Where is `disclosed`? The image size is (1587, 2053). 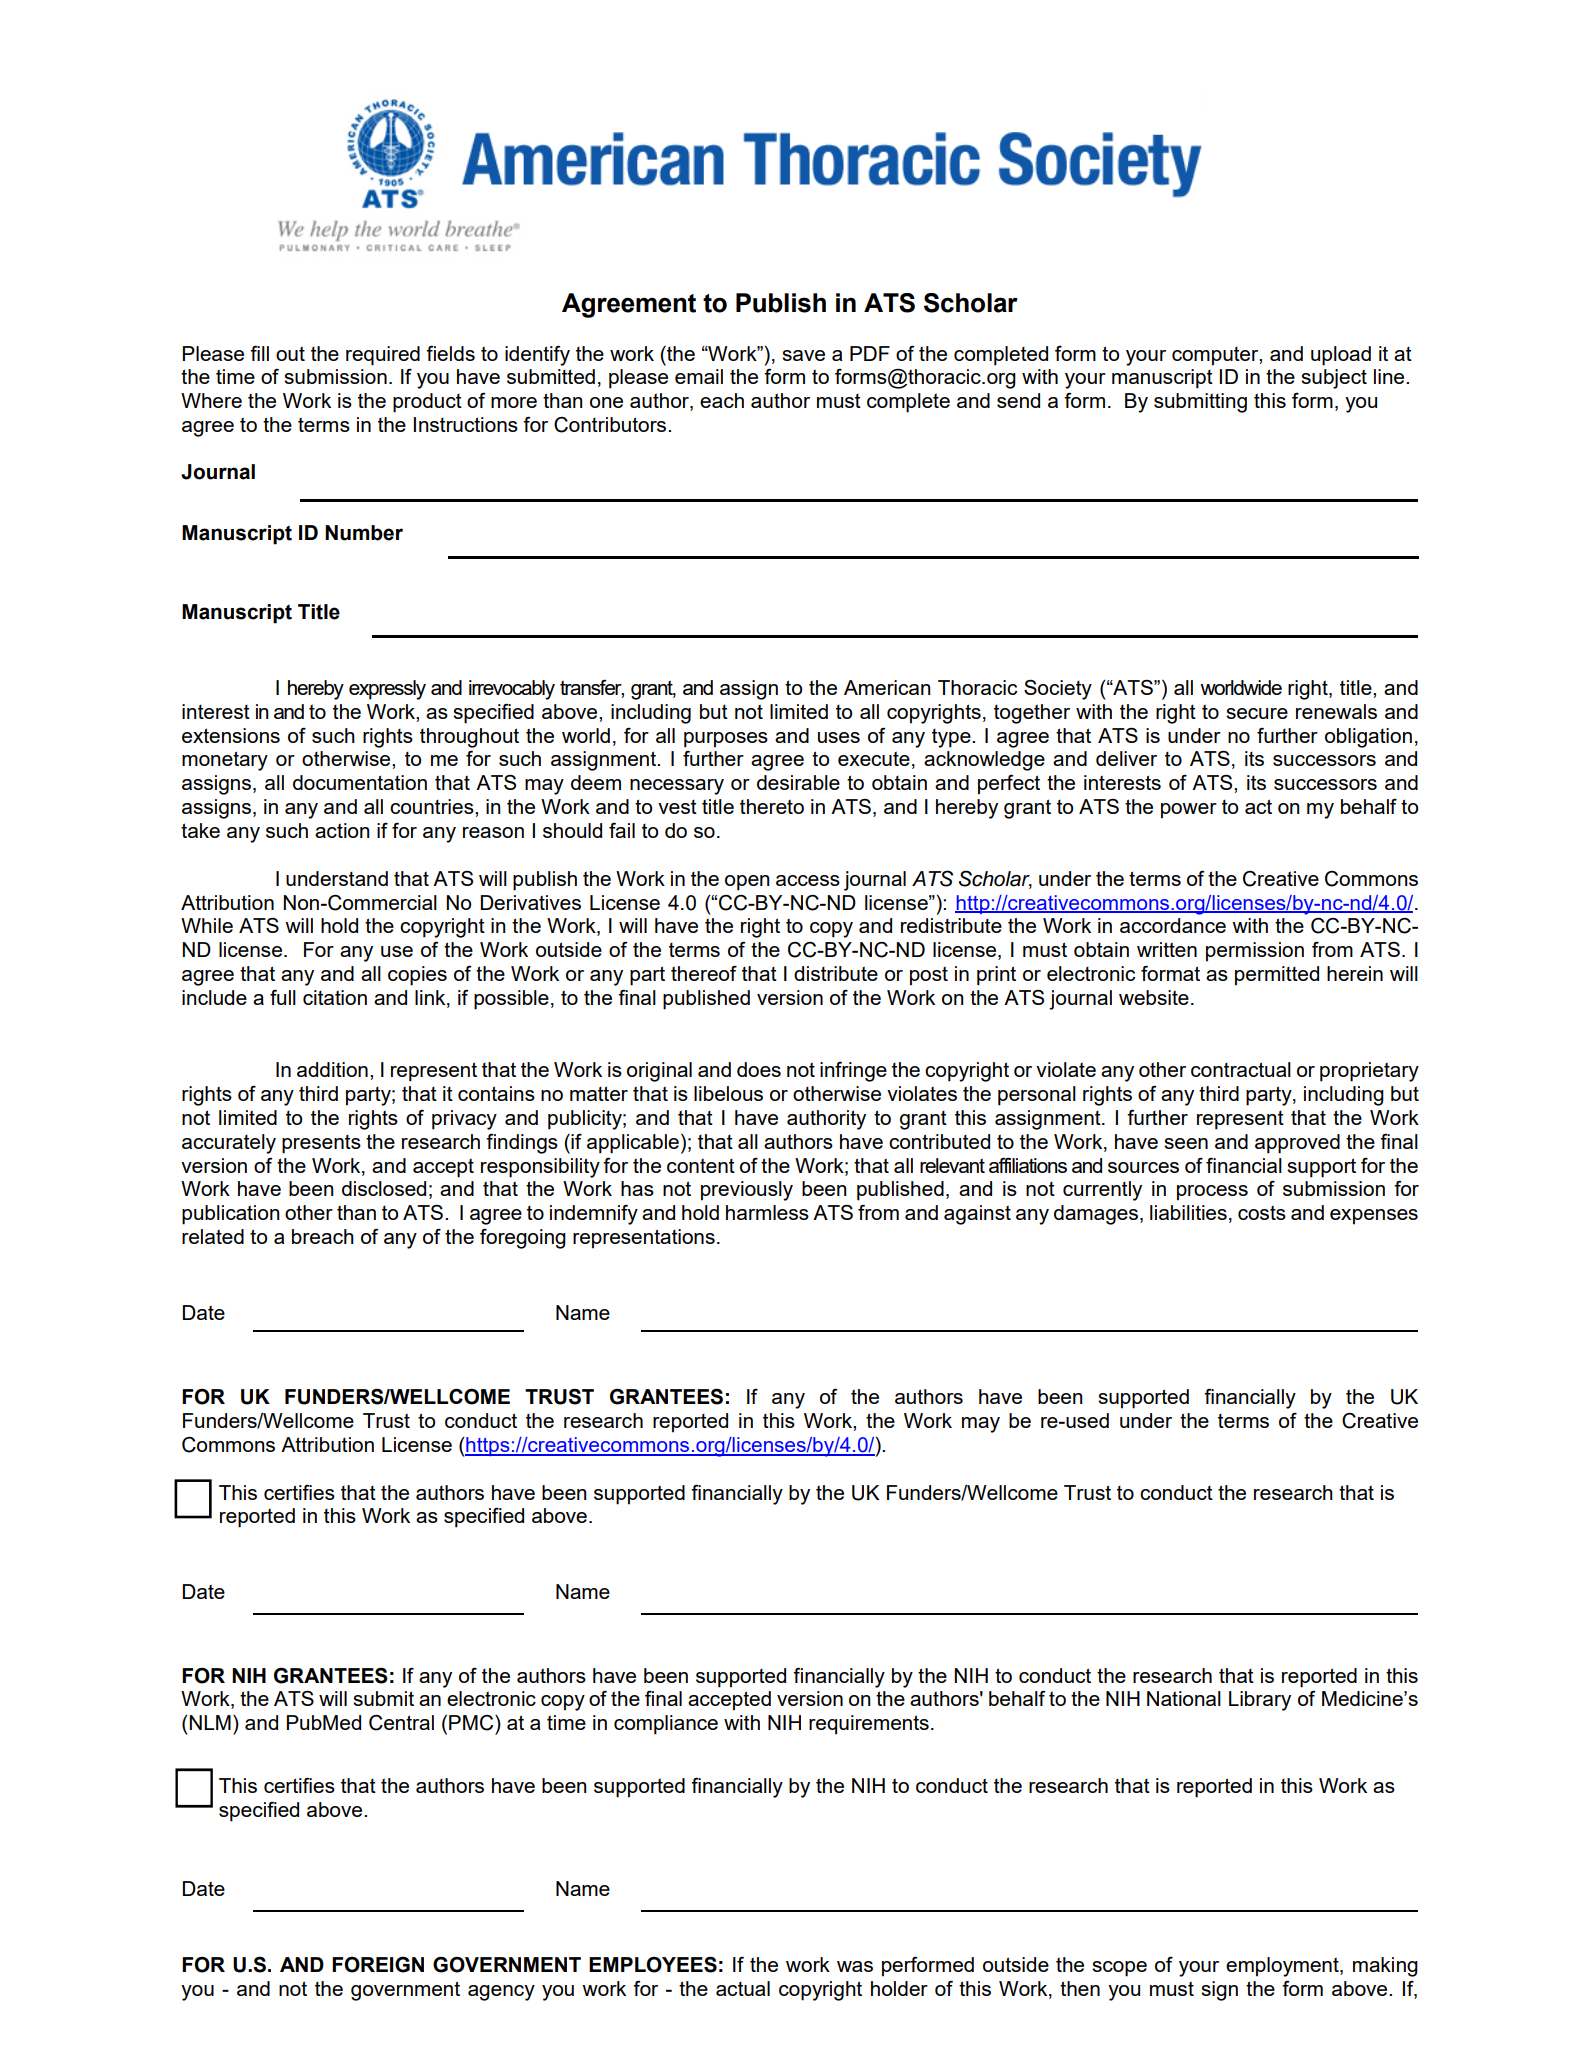 disclosed is located at coordinates (384, 1188).
